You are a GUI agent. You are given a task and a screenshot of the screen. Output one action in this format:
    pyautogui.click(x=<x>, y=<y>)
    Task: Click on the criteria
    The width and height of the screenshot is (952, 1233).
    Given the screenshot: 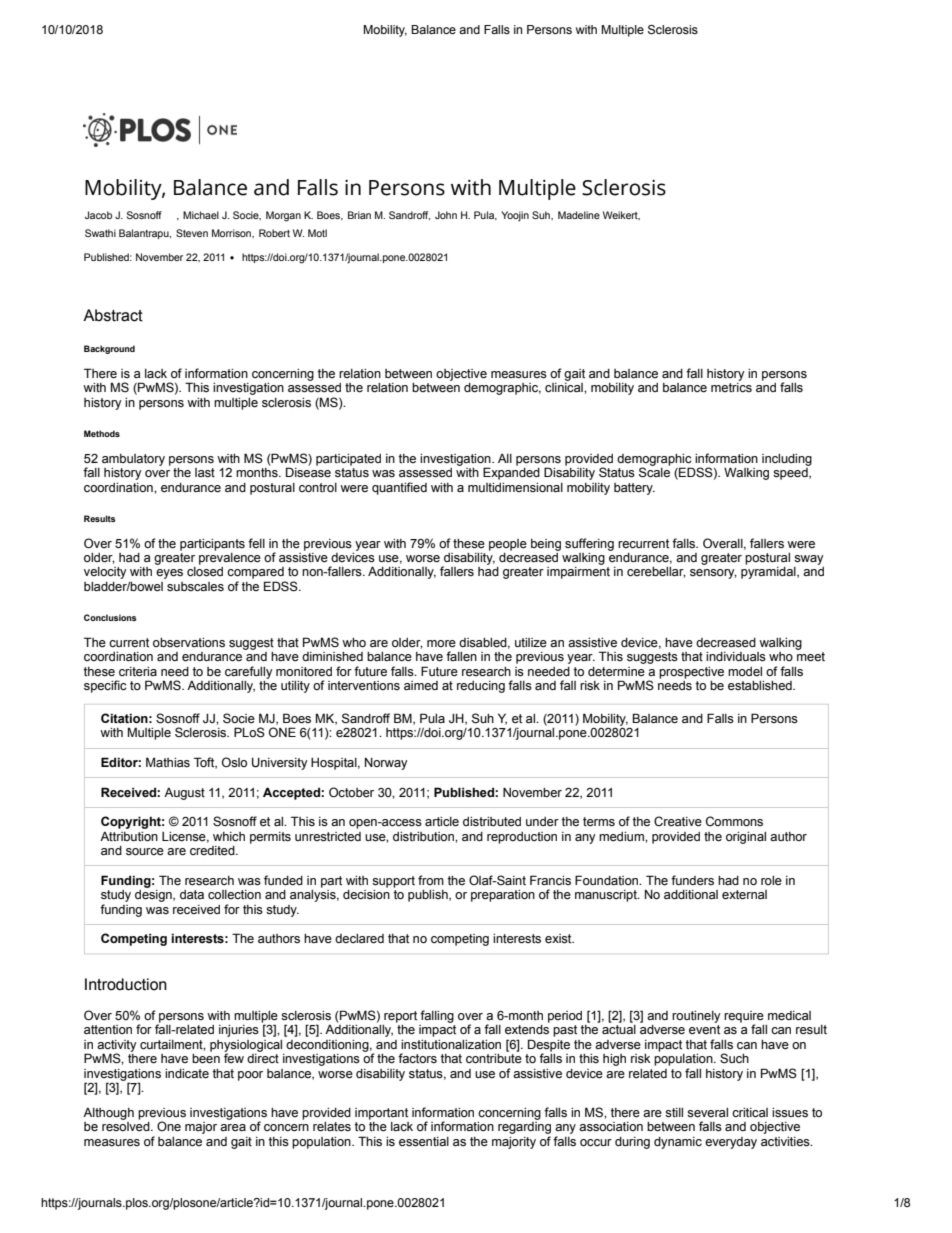 What is the action you would take?
    pyautogui.click(x=138, y=672)
